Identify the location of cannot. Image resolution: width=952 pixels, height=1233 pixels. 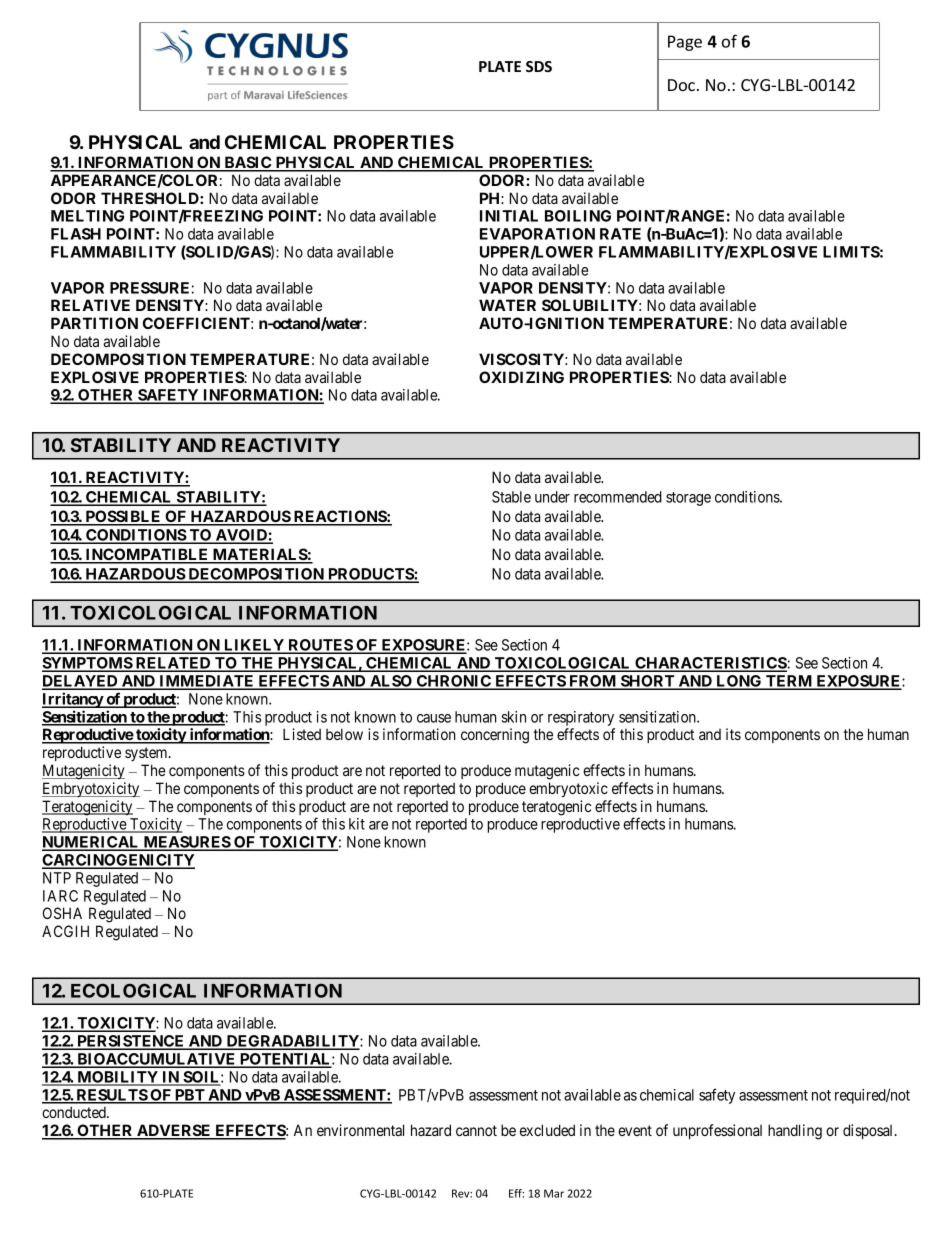
(476, 1130).
